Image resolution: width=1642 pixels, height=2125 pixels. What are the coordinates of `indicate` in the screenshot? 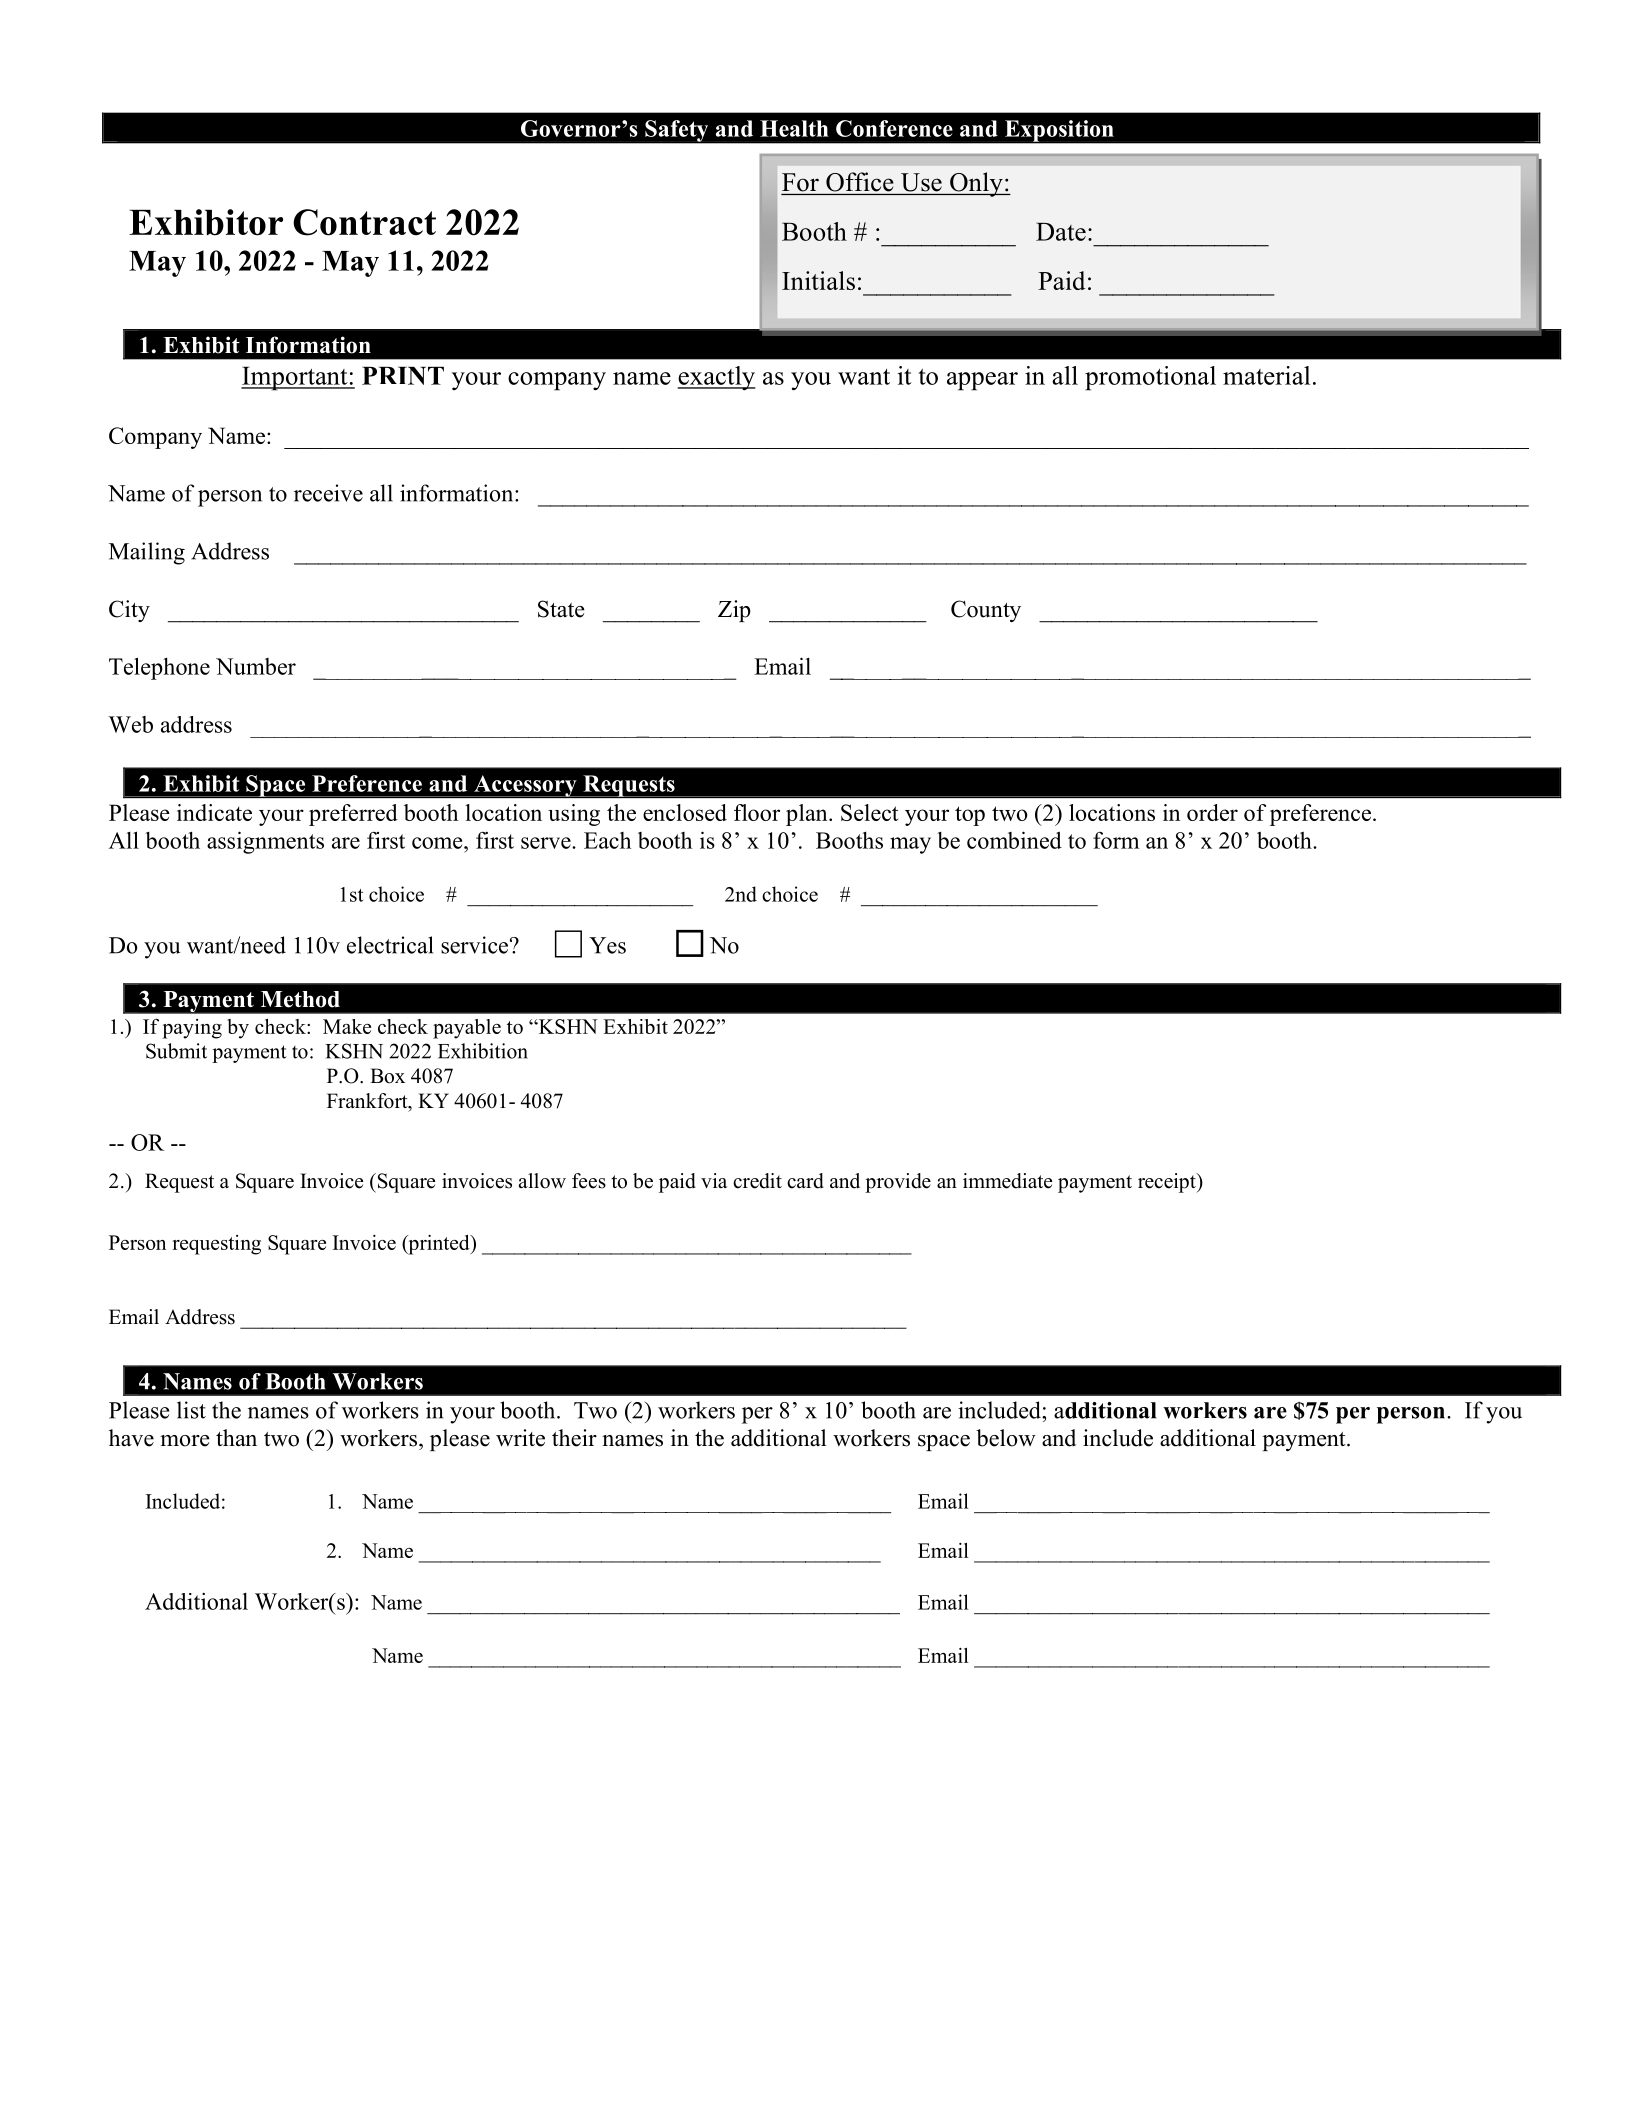 It's located at (214, 812).
